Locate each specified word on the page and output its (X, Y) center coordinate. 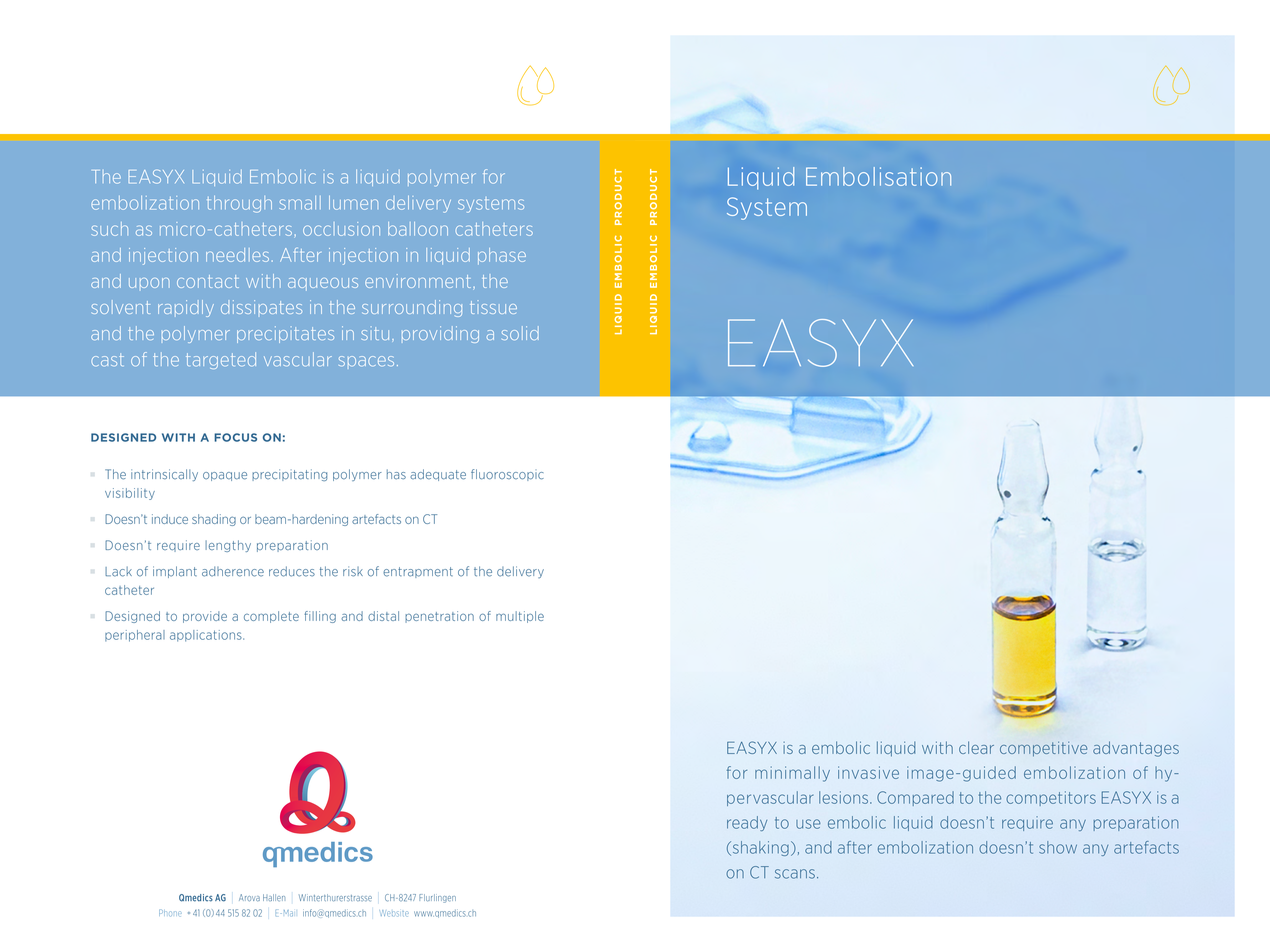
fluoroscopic (507, 475)
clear (976, 747)
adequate (438, 475)
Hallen (274, 898)
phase (502, 256)
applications (207, 636)
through (239, 204)
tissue (493, 307)
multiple (520, 617)
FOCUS (235, 437)
